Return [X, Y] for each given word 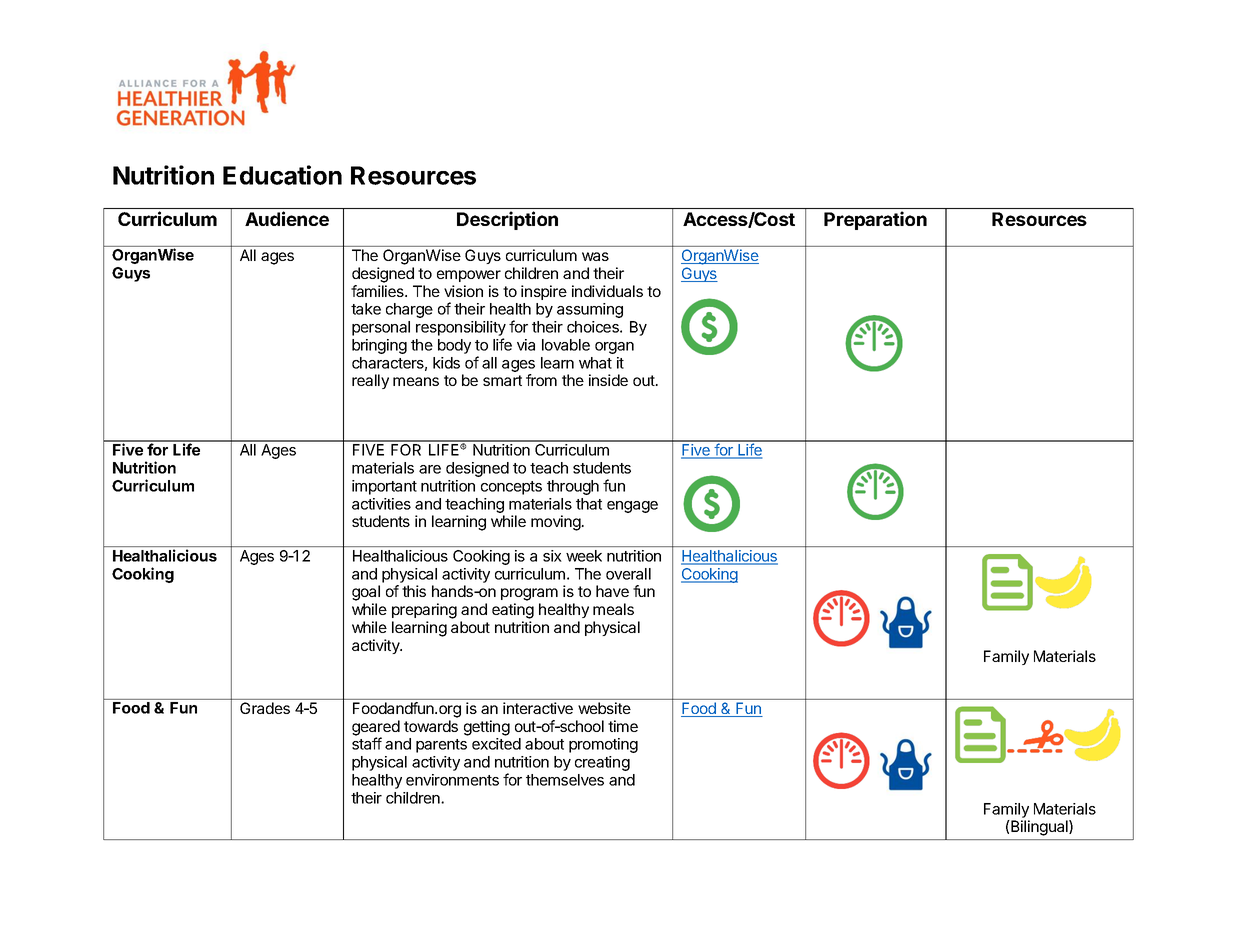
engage [632, 507]
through [573, 487]
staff [367, 743]
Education [282, 175]
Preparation [875, 220]
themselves [565, 780]
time [623, 726]
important [384, 487]
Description [507, 220]
